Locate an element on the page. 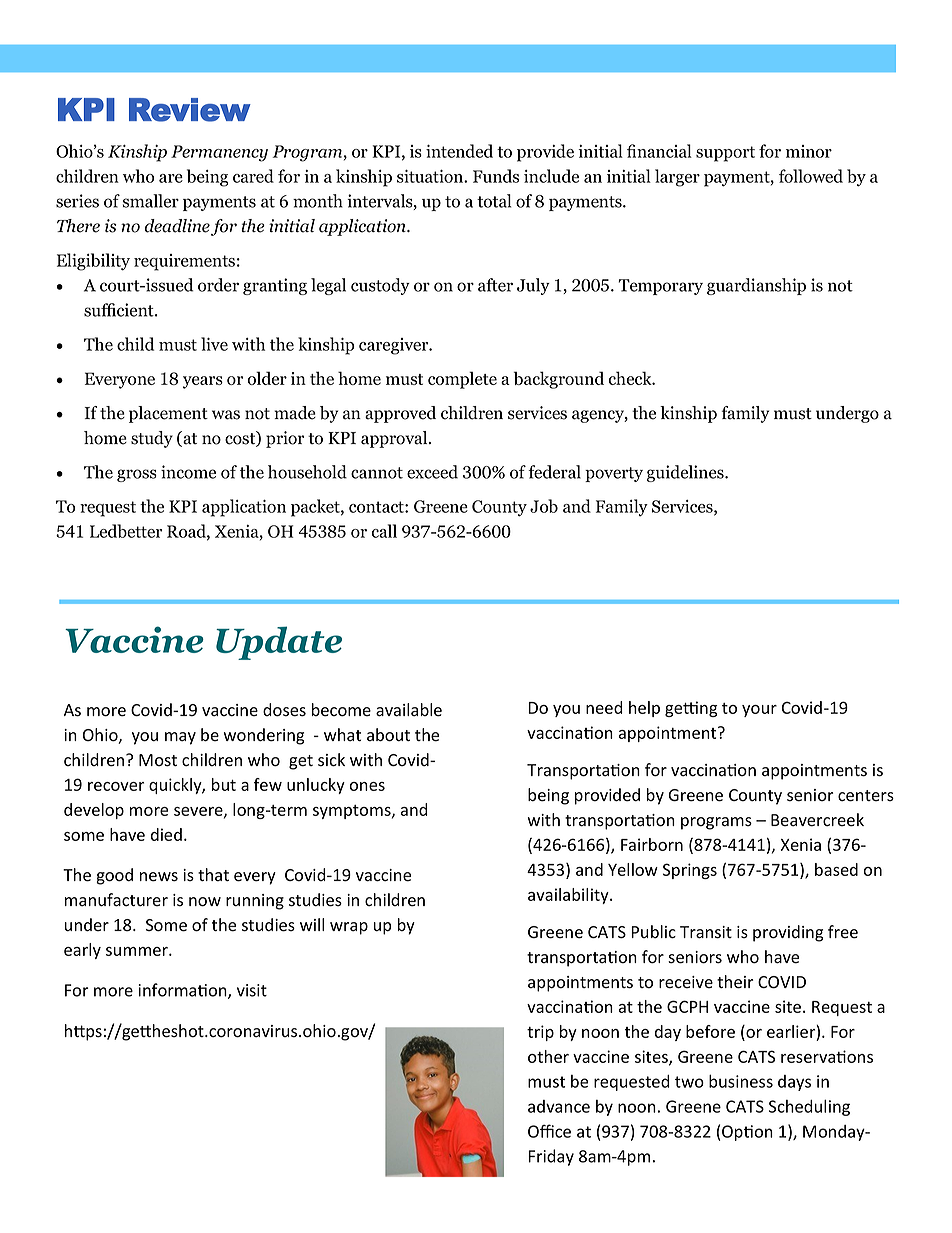 Image resolution: width=952 pixels, height=1233 pixels. advance is located at coordinates (559, 1106).
